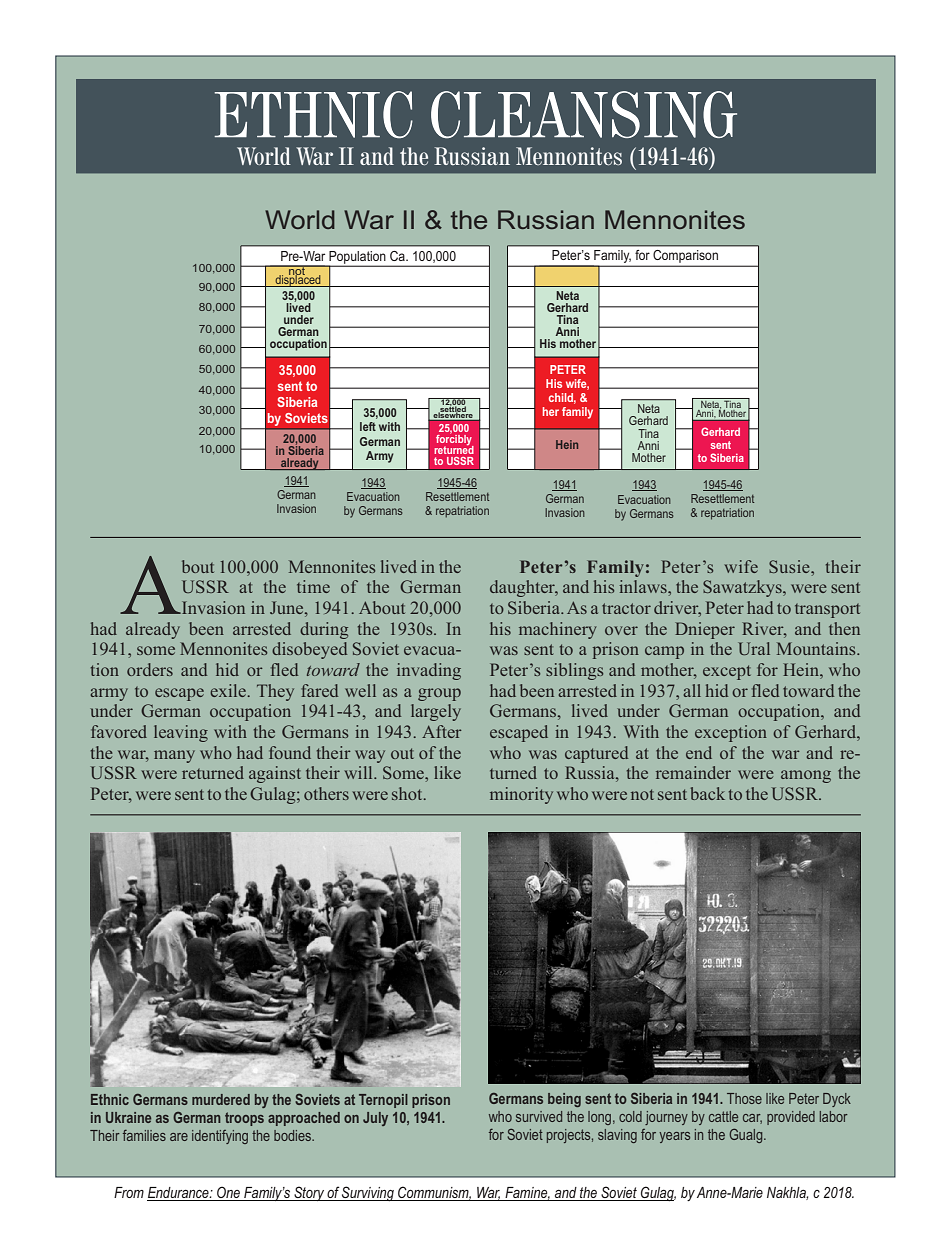 The height and width of the page is (1233, 952). What do you see at coordinates (708, 793) in the page?
I see `back` at bounding box center [708, 793].
